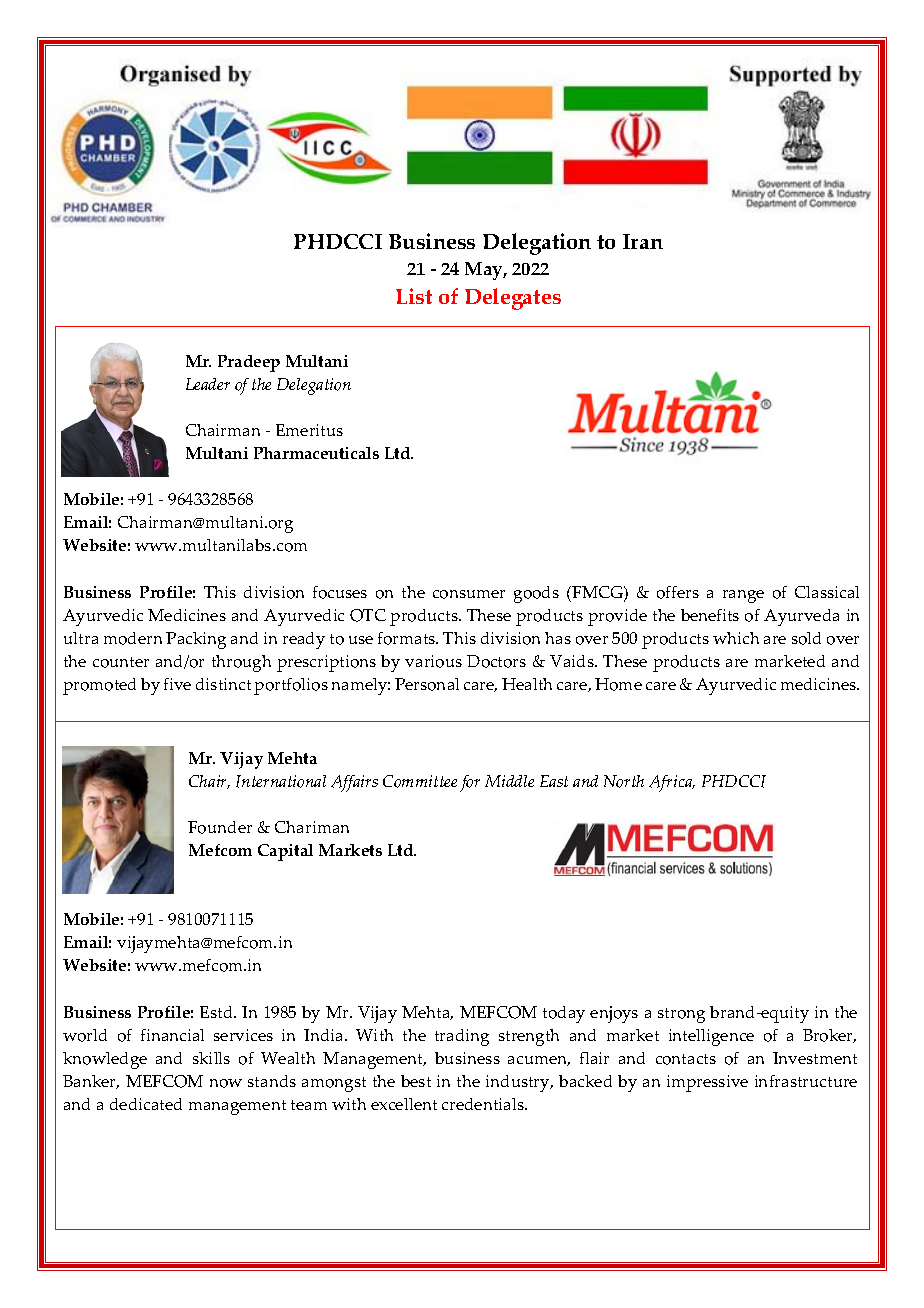  What do you see at coordinates (133, 638) in the screenshot?
I see `modern` at bounding box center [133, 638].
